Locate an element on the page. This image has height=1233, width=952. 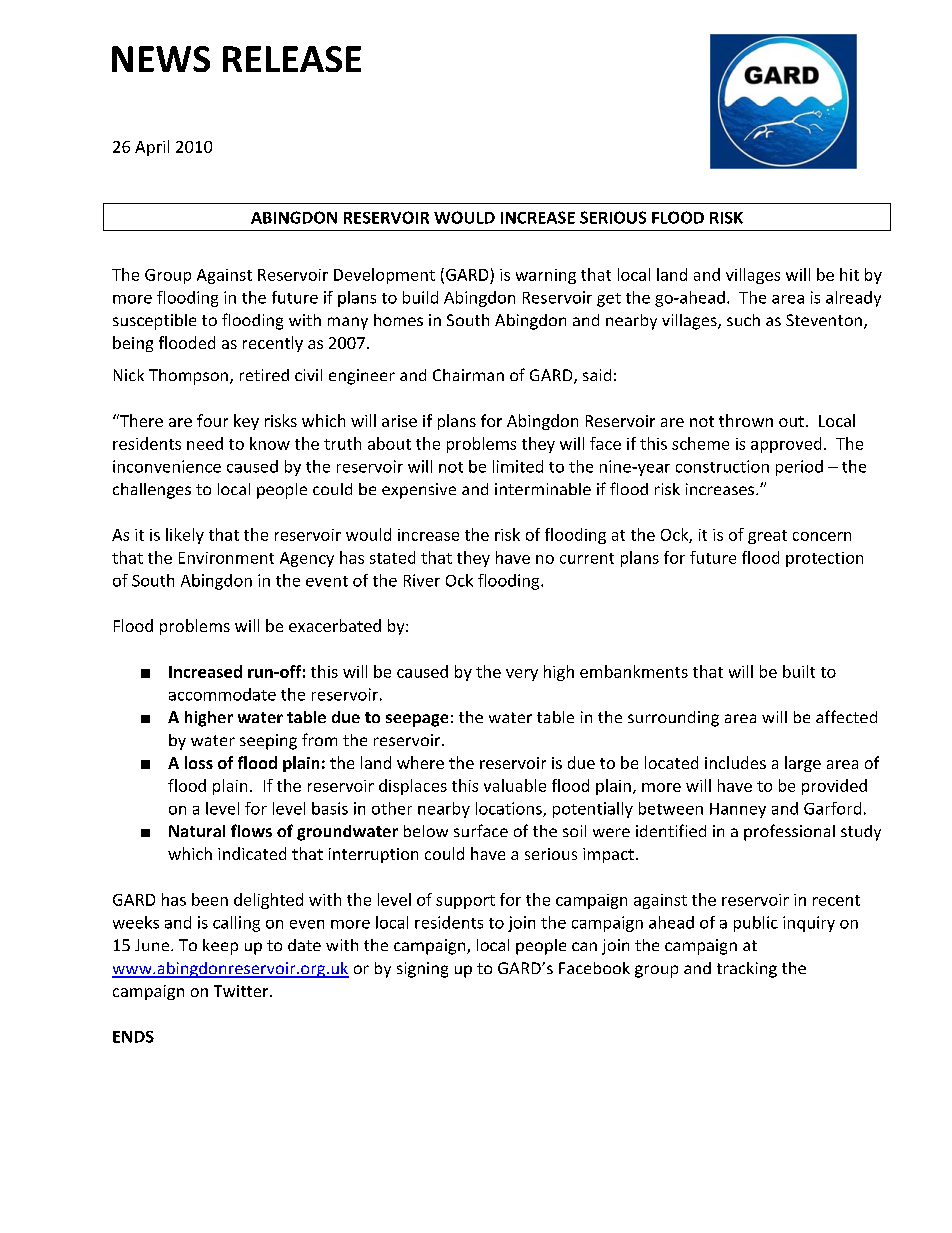
tracking is located at coordinates (747, 970).
